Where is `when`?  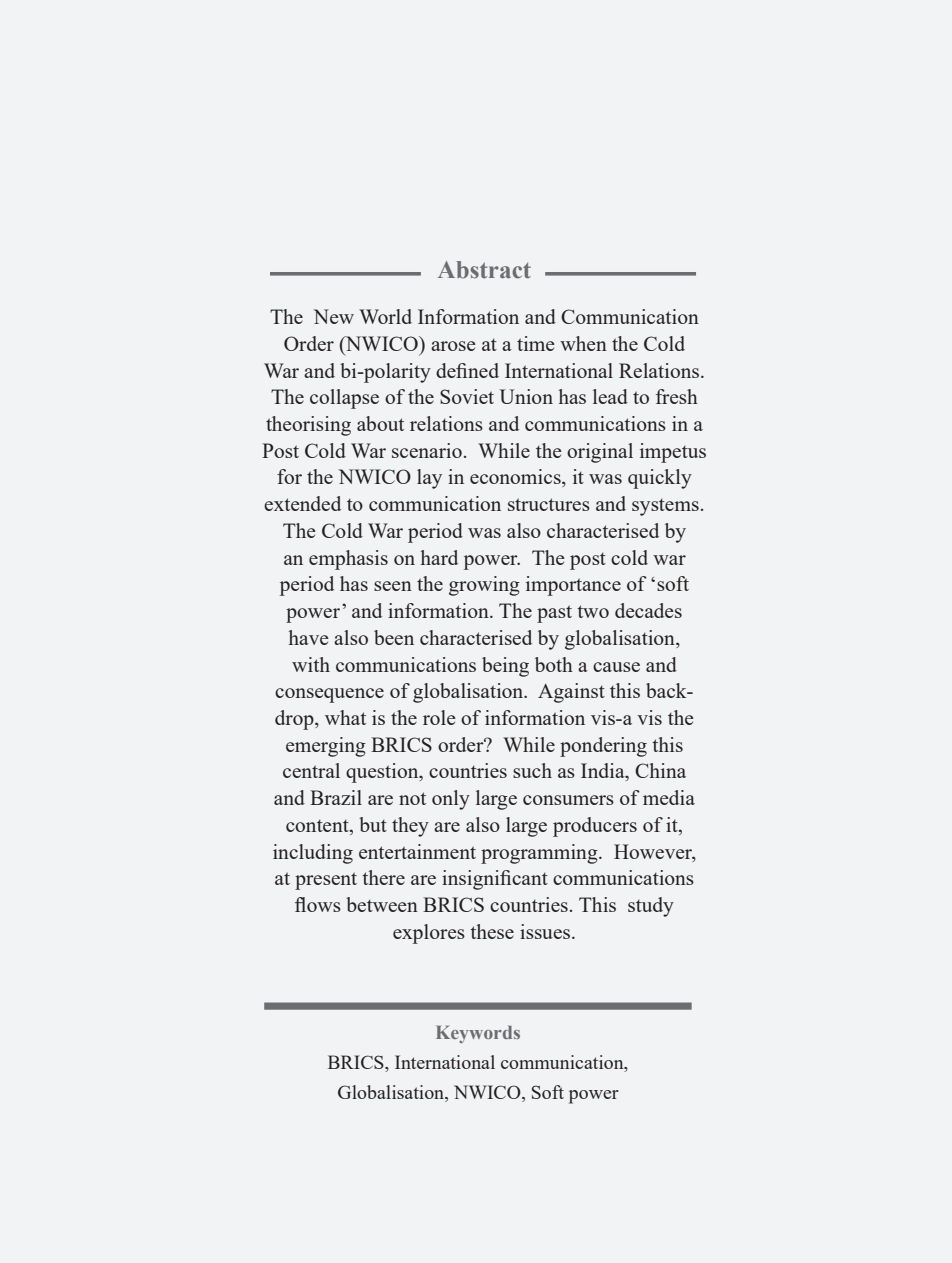 when is located at coordinates (583, 343).
